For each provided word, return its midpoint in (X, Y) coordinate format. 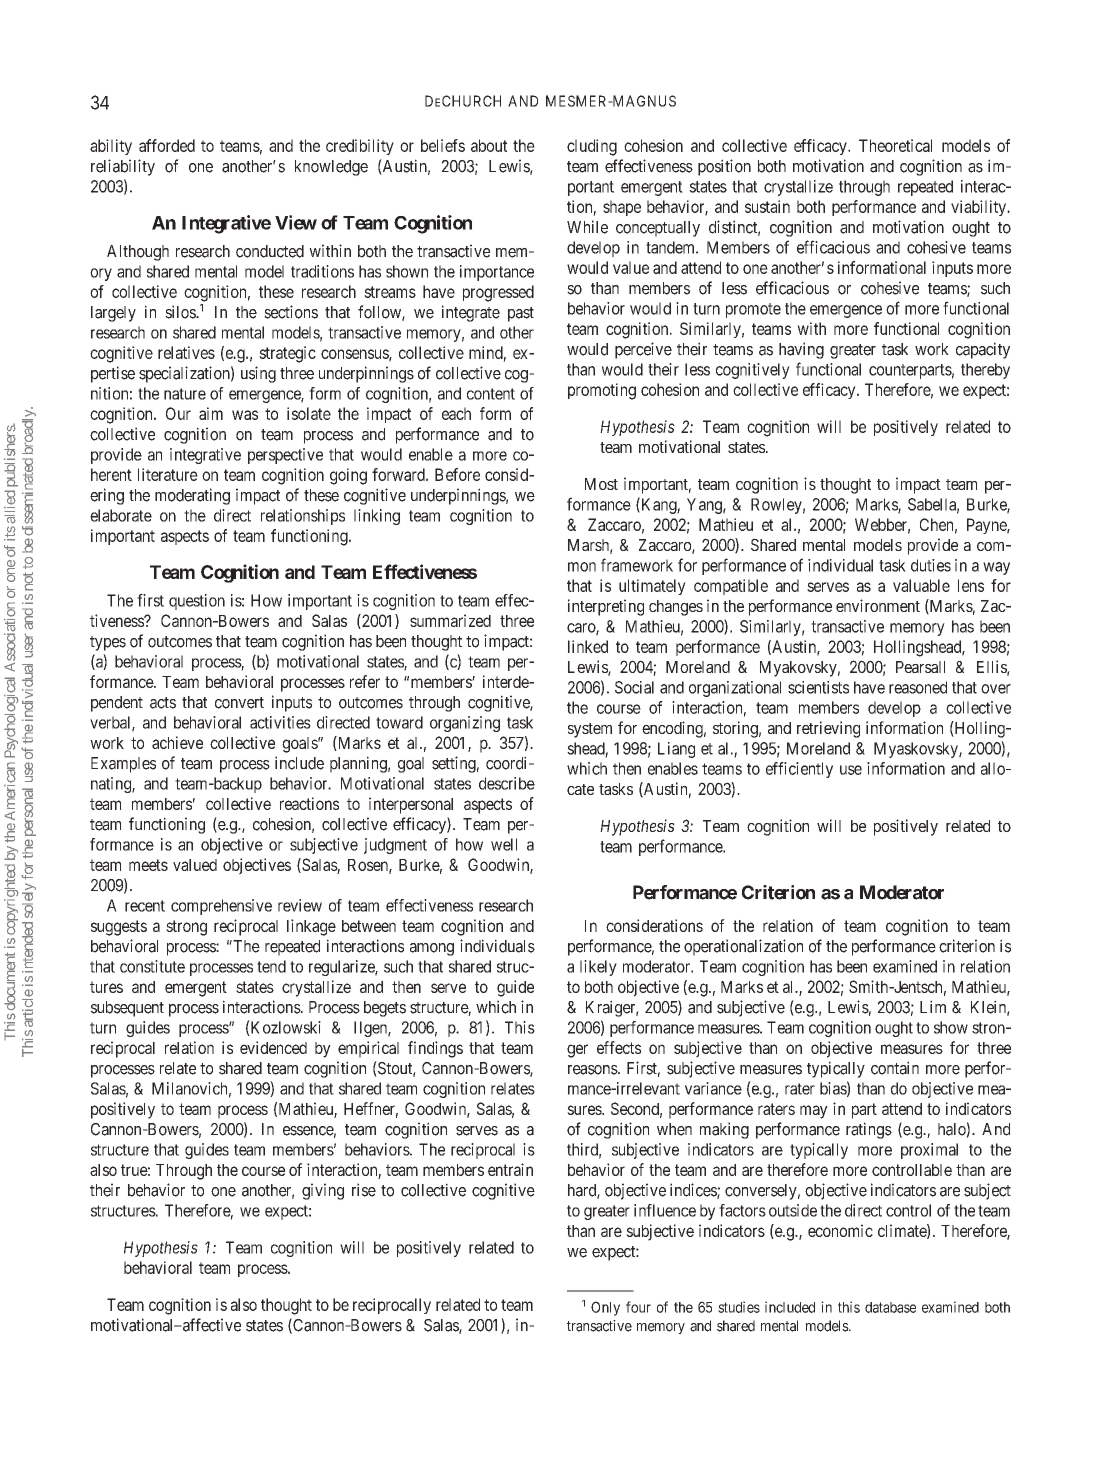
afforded (167, 145)
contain (895, 1068)
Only (605, 1308)
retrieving (828, 729)
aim (211, 413)
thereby (985, 371)
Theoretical (895, 145)
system (590, 730)
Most (601, 484)
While (587, 227)
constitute (152, 966)
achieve (177, 742)
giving (323, 1191)
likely (598, 968)
